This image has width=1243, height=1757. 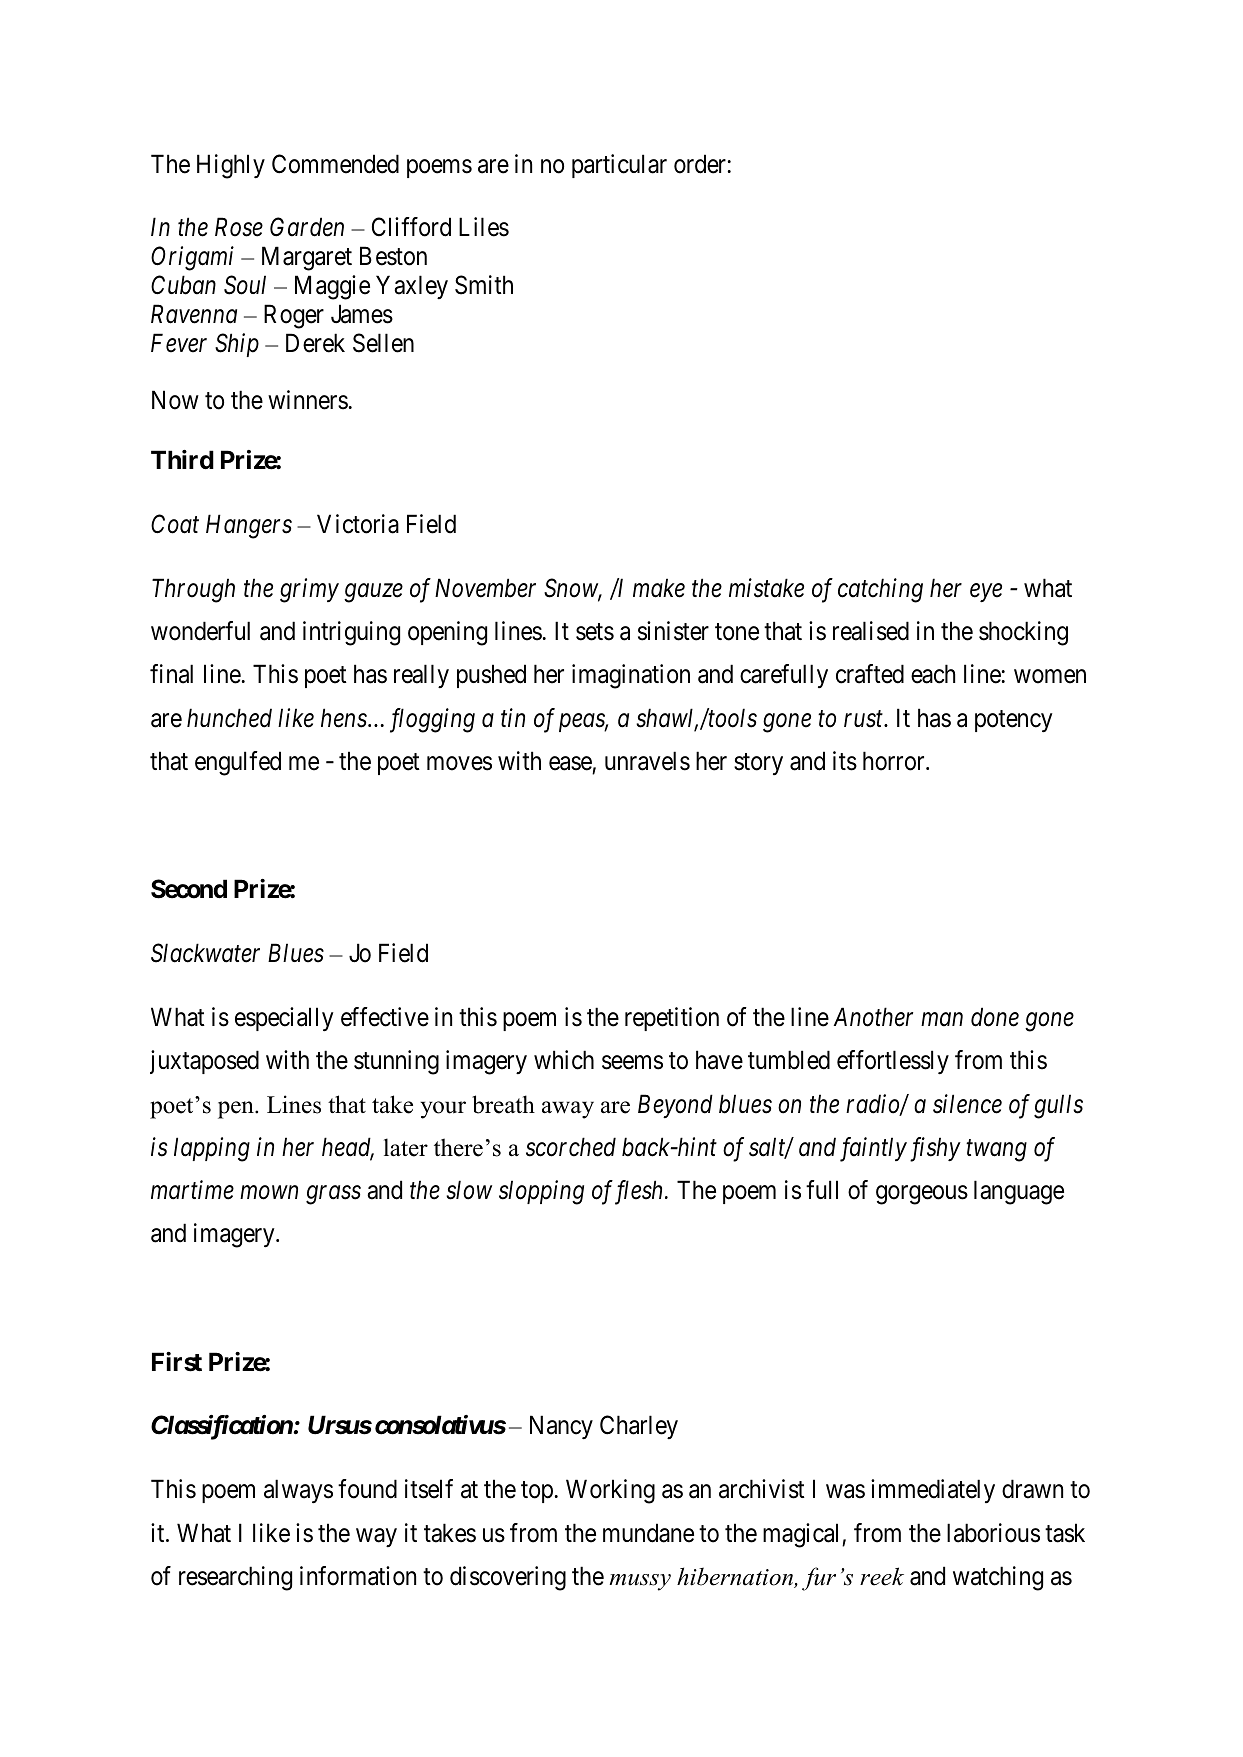 I want to click on Garden, so click(x=307, y=227).
